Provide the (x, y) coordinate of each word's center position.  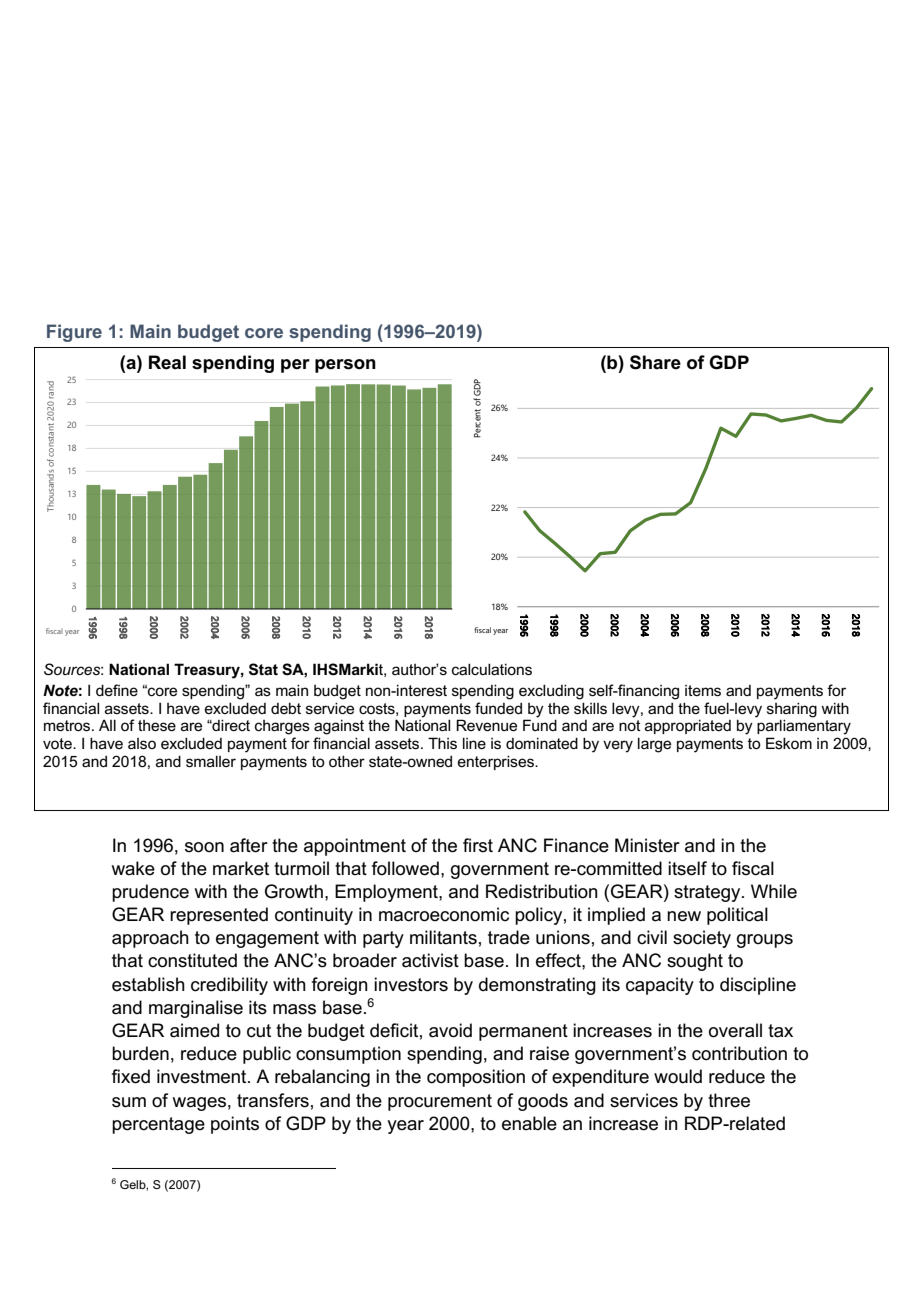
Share (655, 362)
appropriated (688, 726)
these (157, 725)
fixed (131, 1076)
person (345, 366)
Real (167, 362)
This (442, 743)
